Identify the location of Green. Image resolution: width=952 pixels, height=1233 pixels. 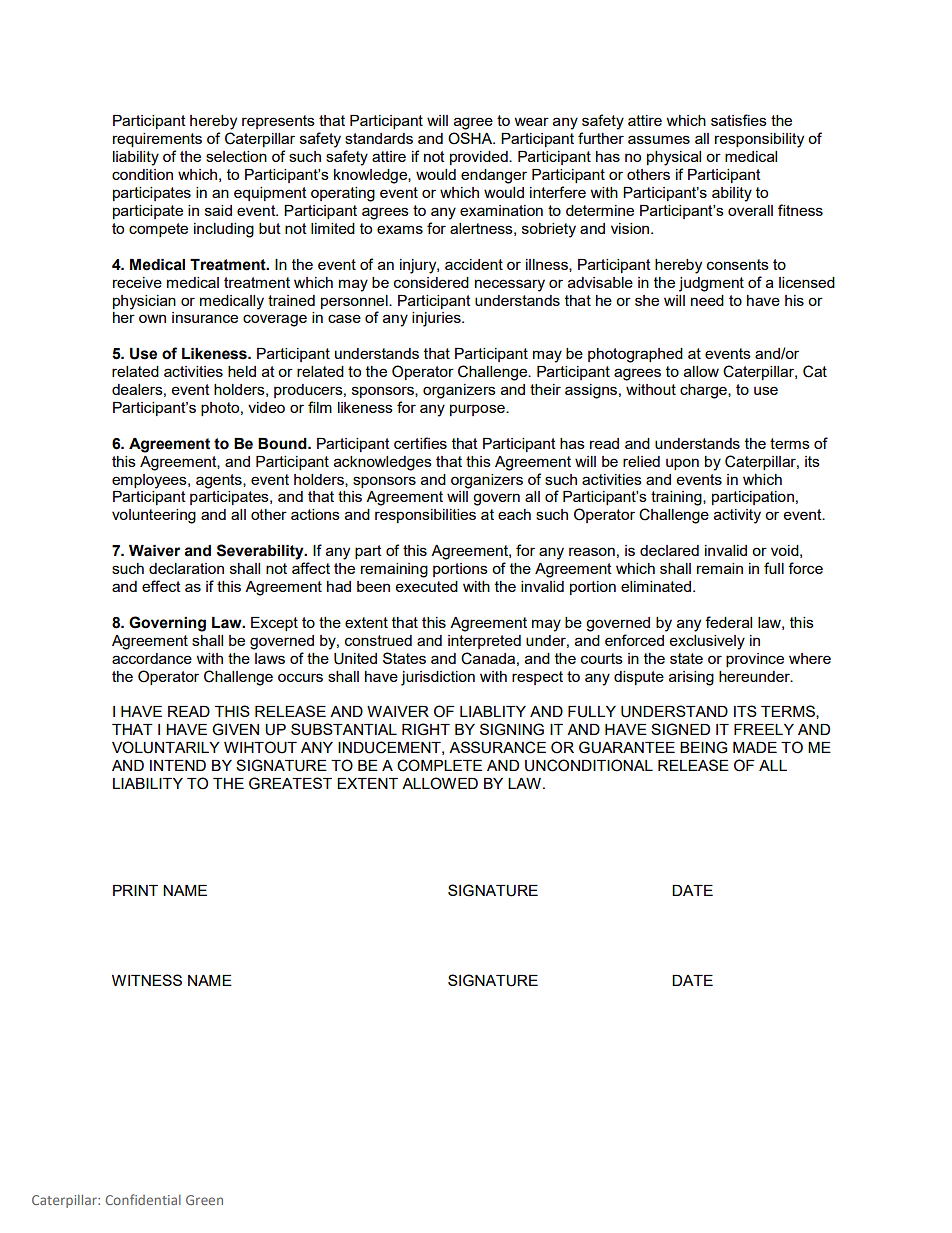
(204, 1200).
